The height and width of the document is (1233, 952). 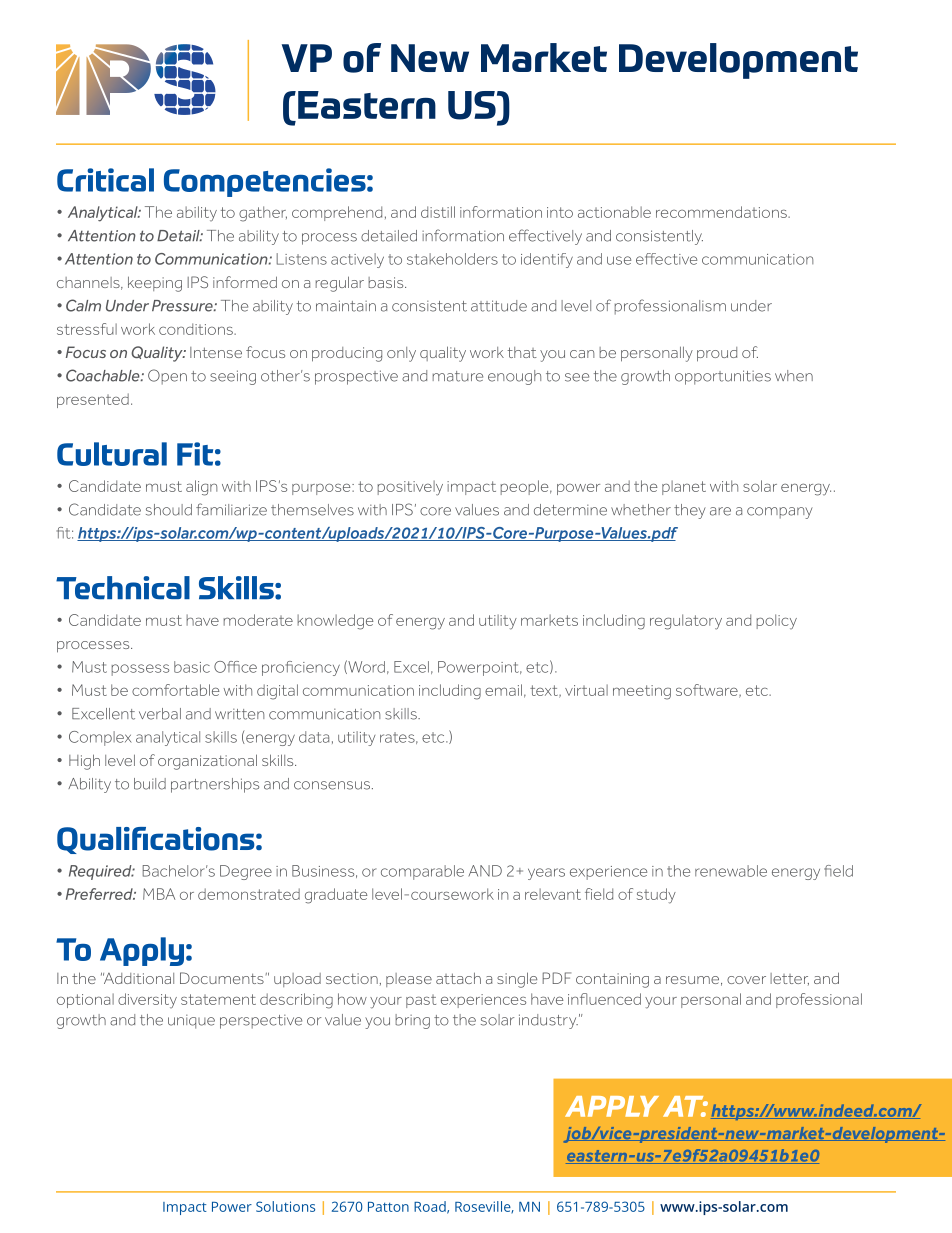 I want to click on Solutions, so click(x=285, y=1206).
